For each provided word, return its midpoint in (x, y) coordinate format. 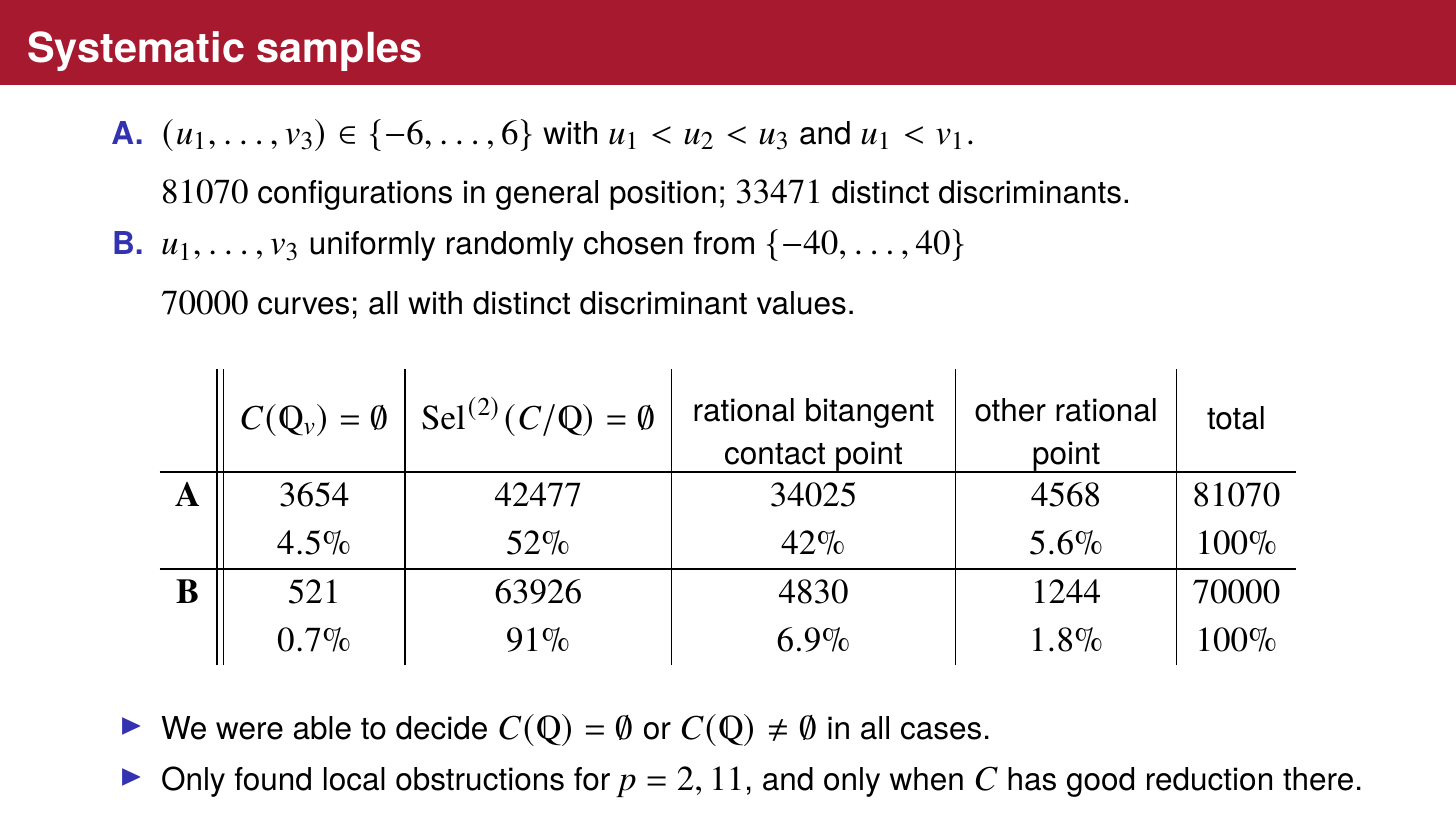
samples (339, 51)
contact (775, 454)
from (724, 243)
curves (303, 306)
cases (941, 731)
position (663, 195)
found (273, 779)
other (1010, 410)
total (1235, 418)
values (801, 303)
